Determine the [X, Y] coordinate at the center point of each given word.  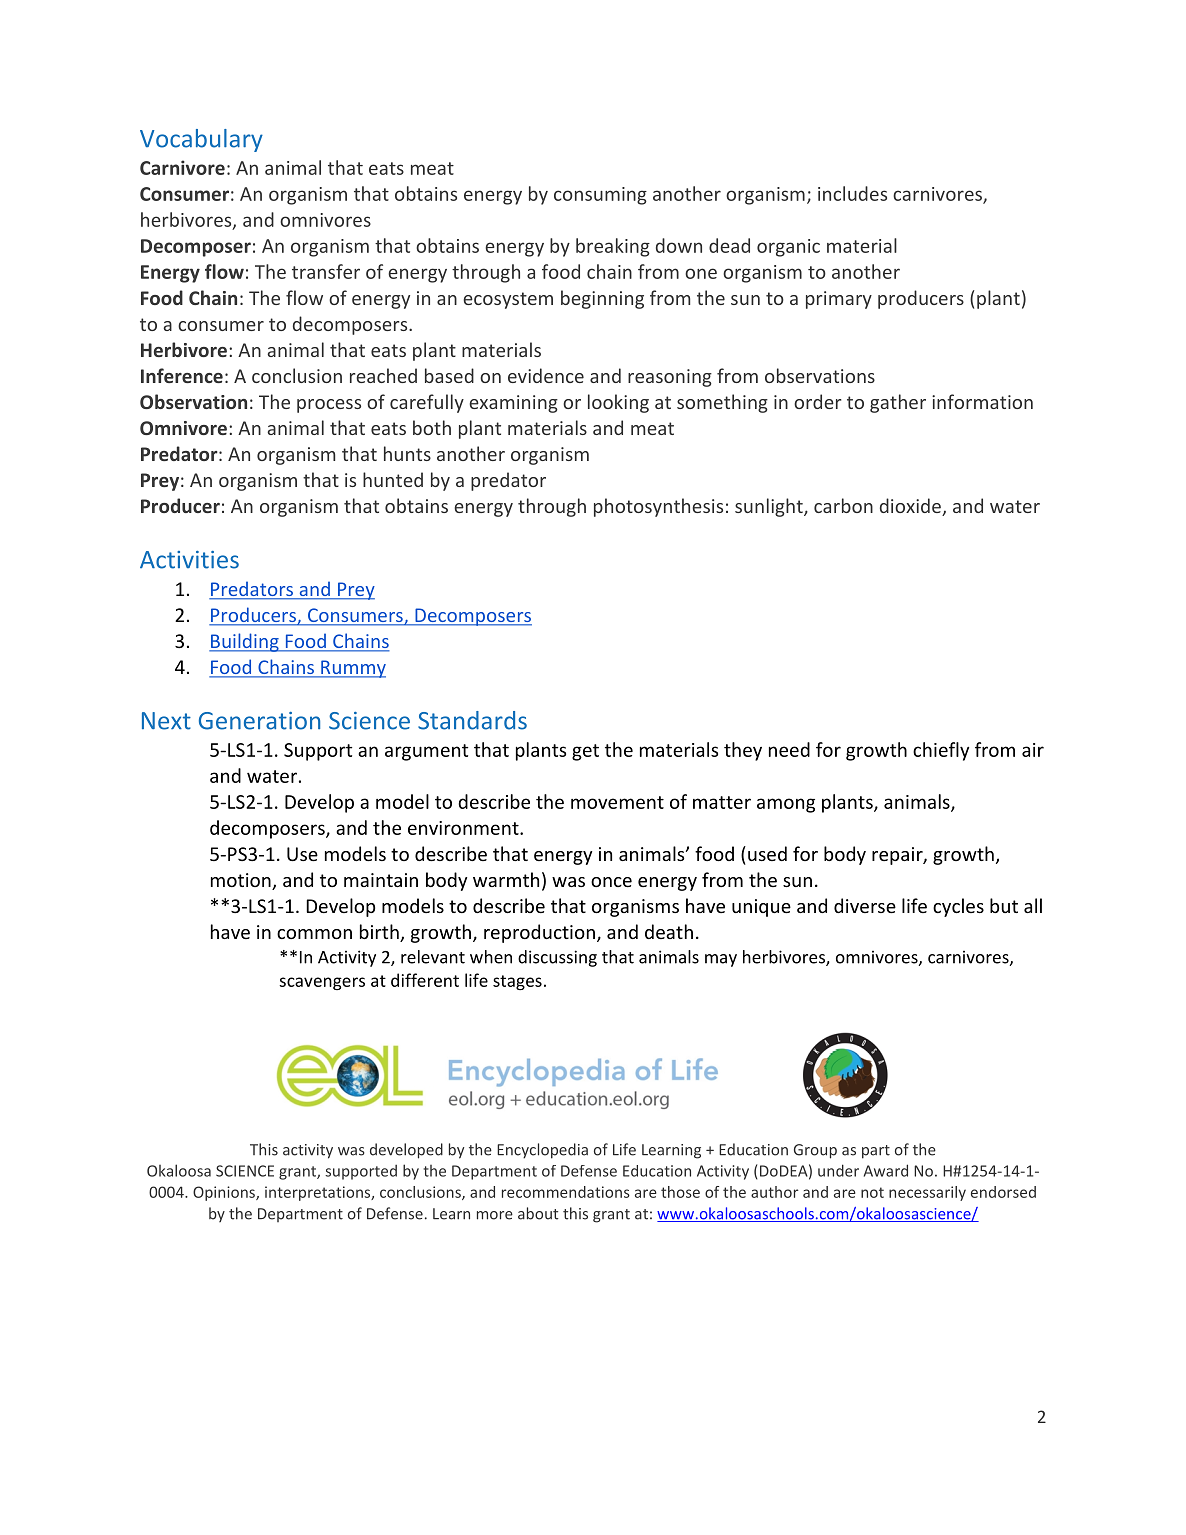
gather [898, 403]
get [585, 752]
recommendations [566, 1192]
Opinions [225, 1193]
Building [245, 642]
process [329, 406]
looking [618, 403]
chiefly [941, 751]
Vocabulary [201, 140]
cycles [958, 907]
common [314, 934]
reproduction [539, 933]
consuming [600, 196]
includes [852, 193]
